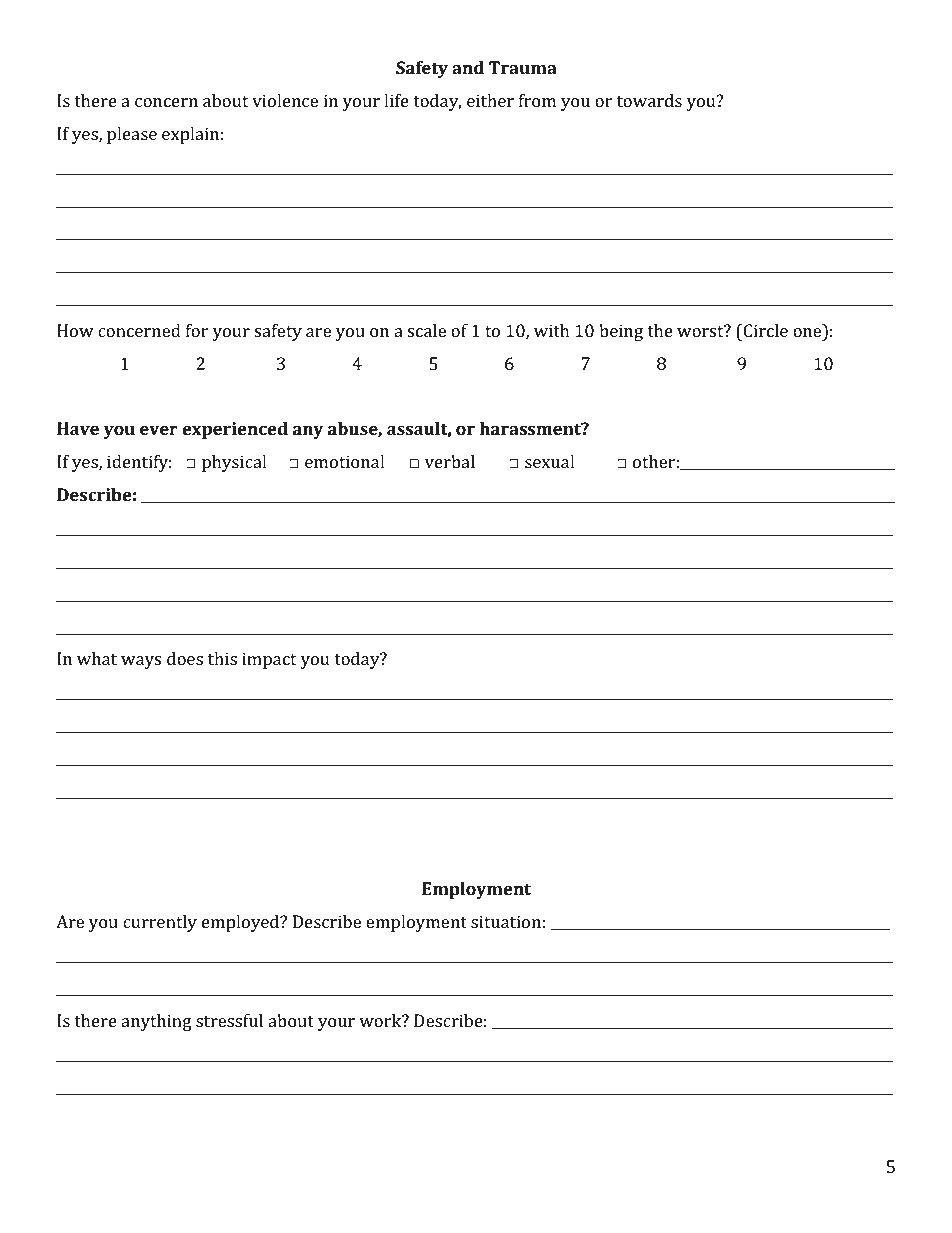  Describe the element at coordinates (426, 330) in the screenshot. I see `scale` at that location.
